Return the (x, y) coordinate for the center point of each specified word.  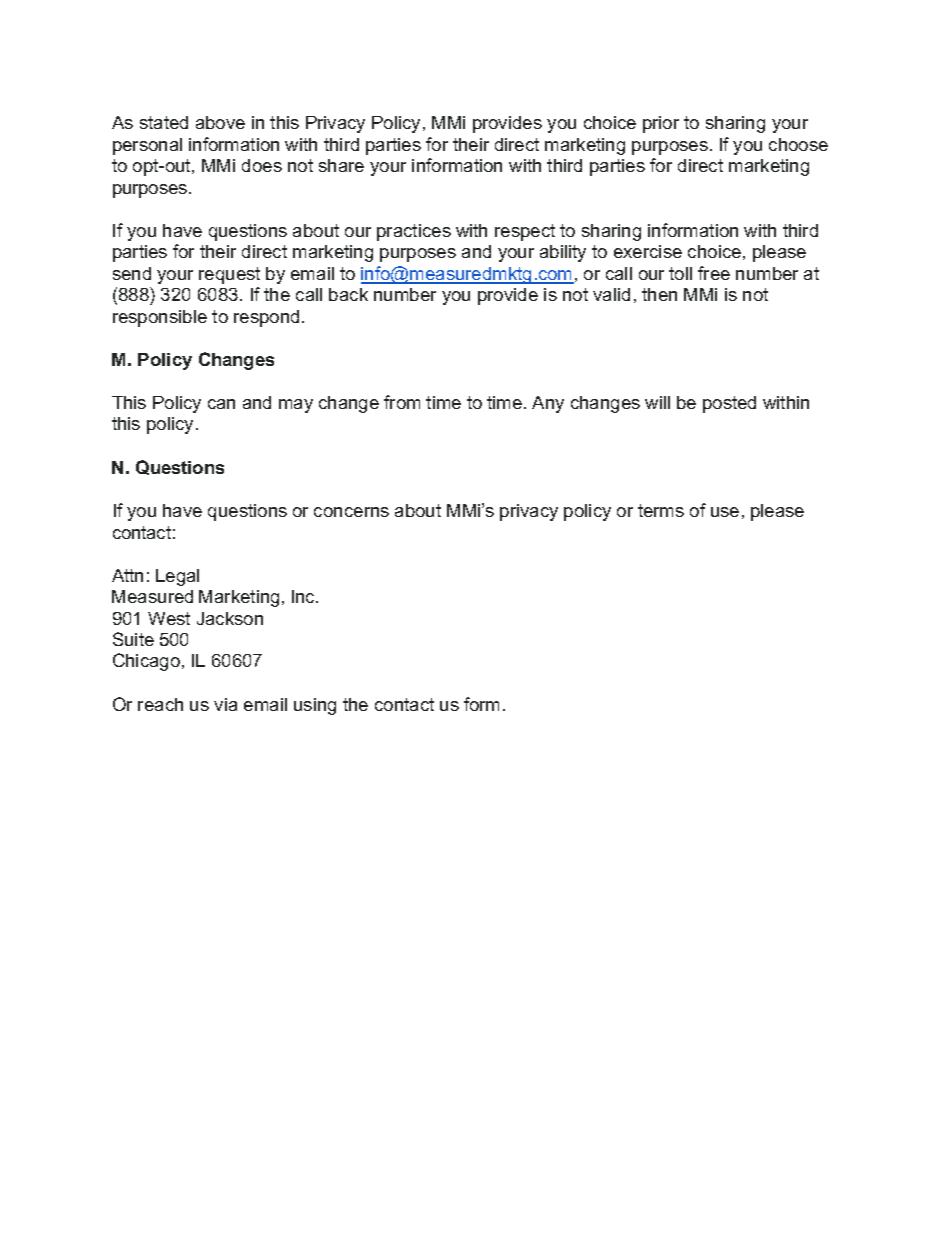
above (220, 122)
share (341, 165)
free (714, 273)
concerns (351, 512)
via (225, 704)
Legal (177, 577)
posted (729, 404)
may (296, 406)
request (229, 275)
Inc (304, 596)
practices (414, 232)
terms (661, 510)
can (221, 404)
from (402, 402)
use (725, 512)
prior (661, 124)
